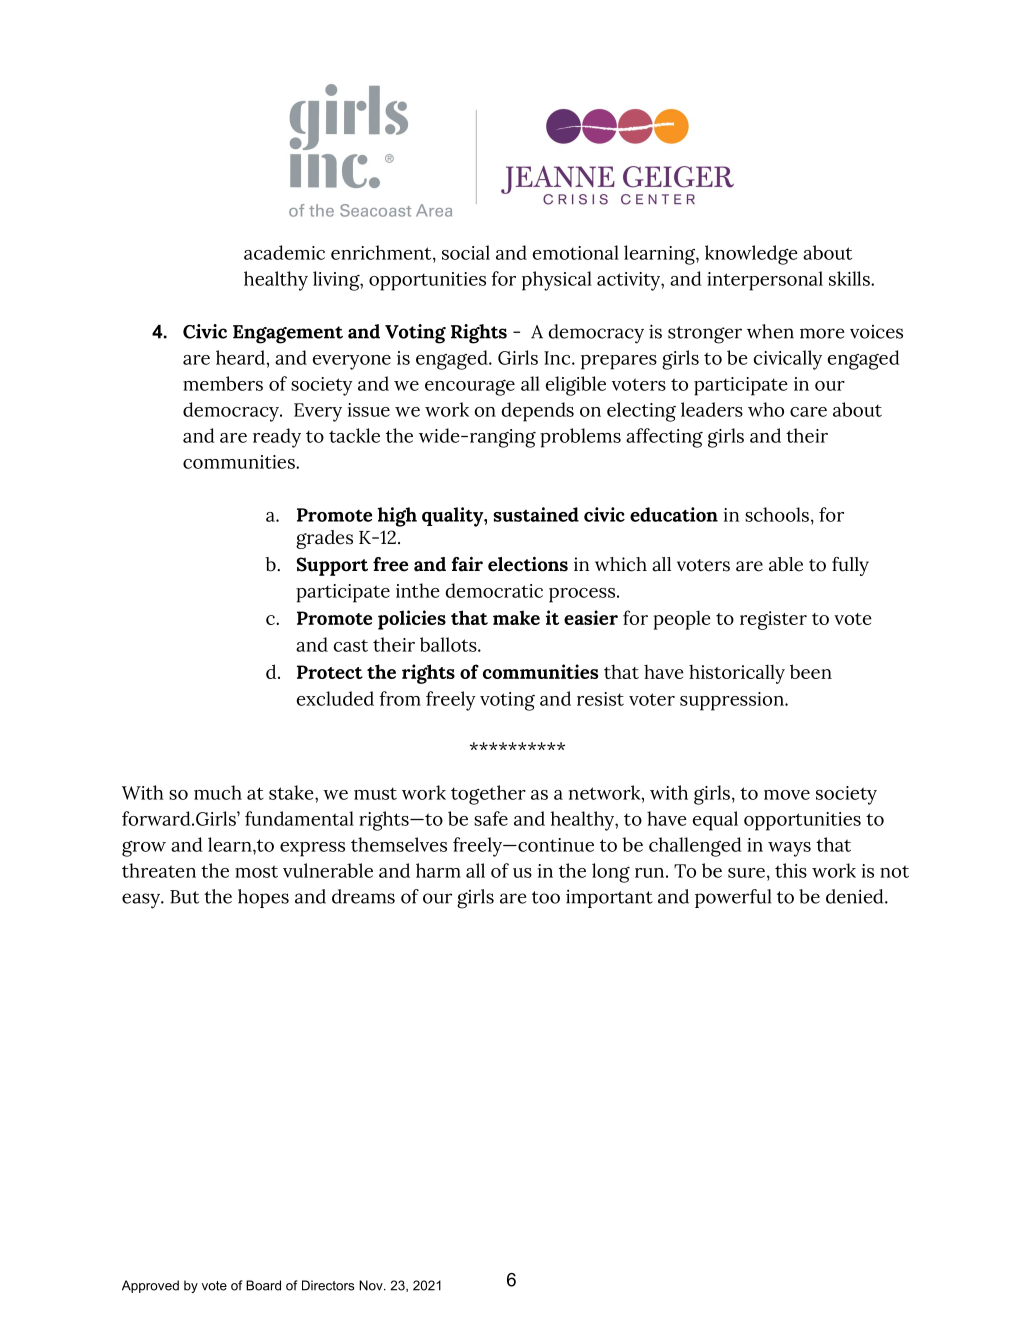  I want to click on Support, so click(332, 566).
